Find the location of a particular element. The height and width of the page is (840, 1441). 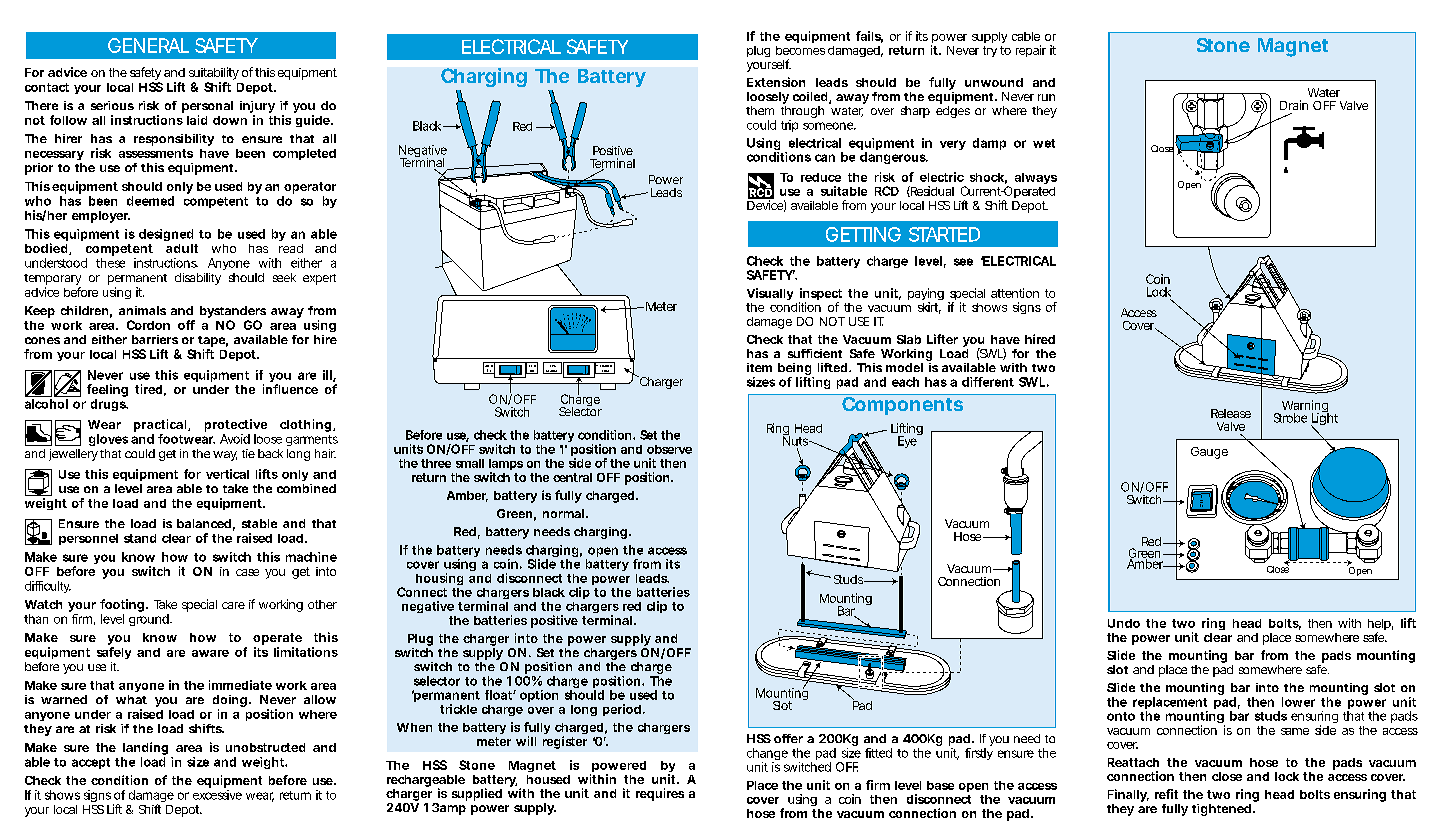

requires is located at coordinates (660, 794).
